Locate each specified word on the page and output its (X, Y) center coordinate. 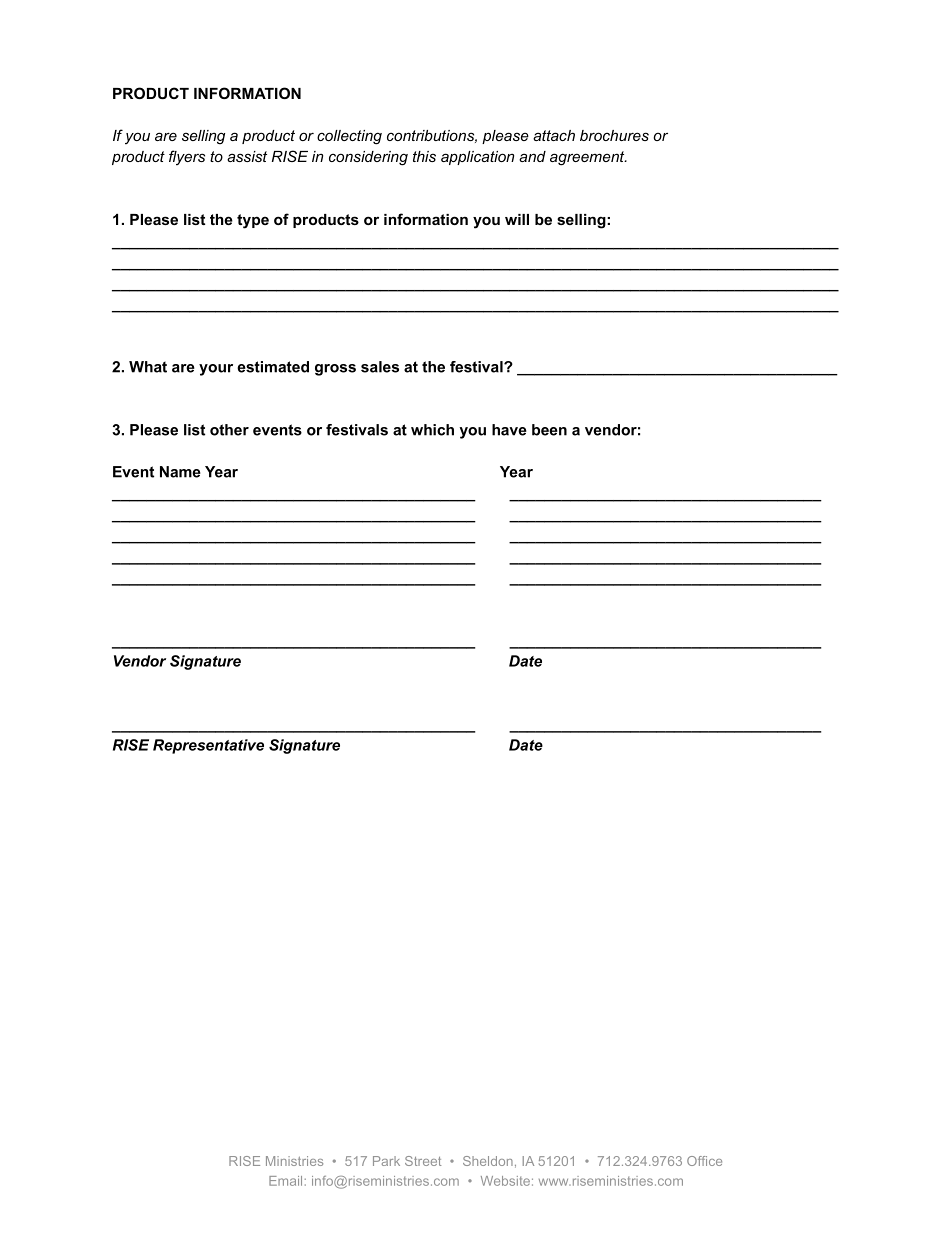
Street (423, 1161)
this (424, 156)
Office (704, 1161)
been (549, 430)
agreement (588, 158)
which (432, 430)
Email (285, 1181)
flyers (187, 158)
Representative (208, 746)
